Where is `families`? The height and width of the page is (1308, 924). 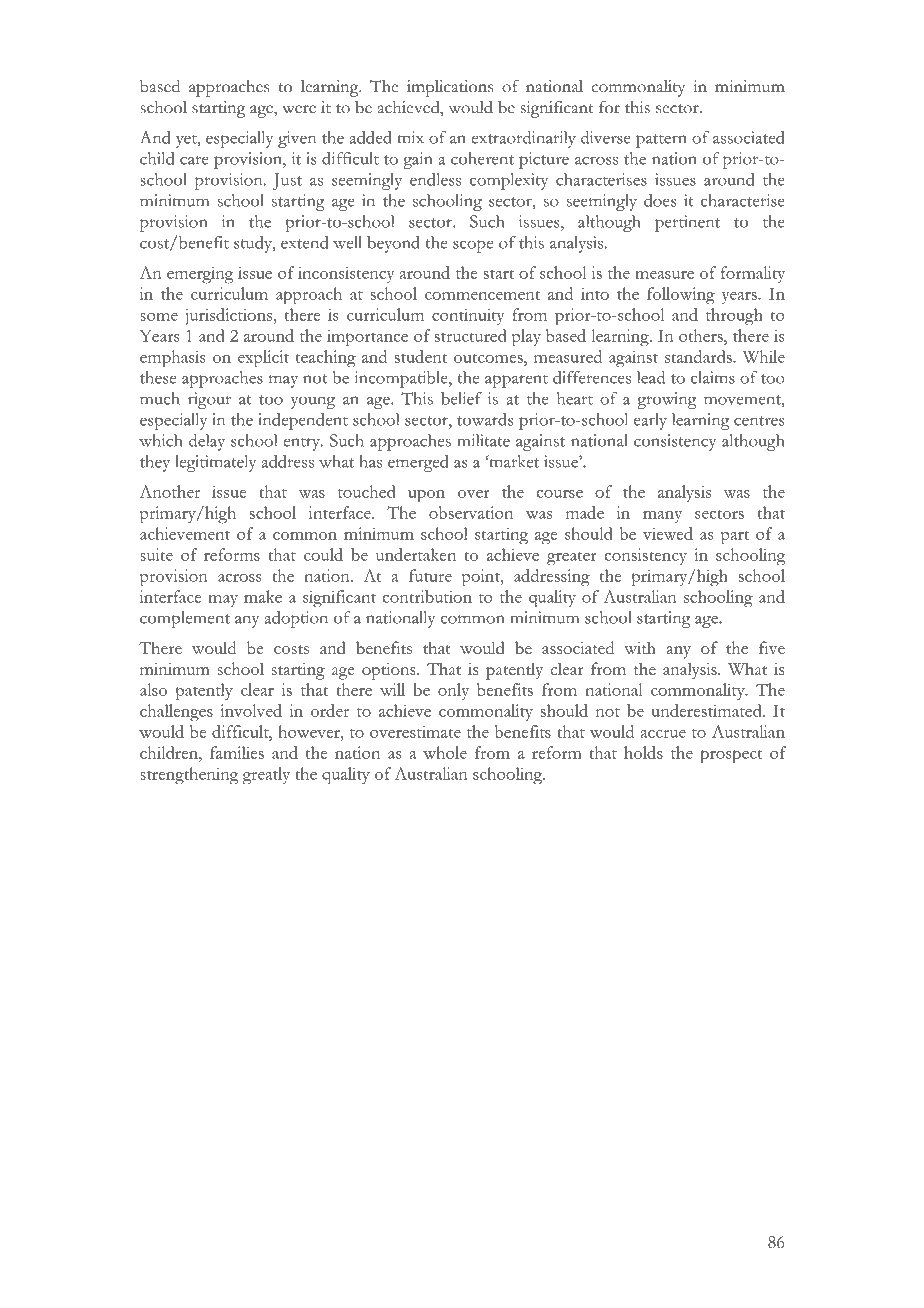 families is located at coordinates (237, 752).
